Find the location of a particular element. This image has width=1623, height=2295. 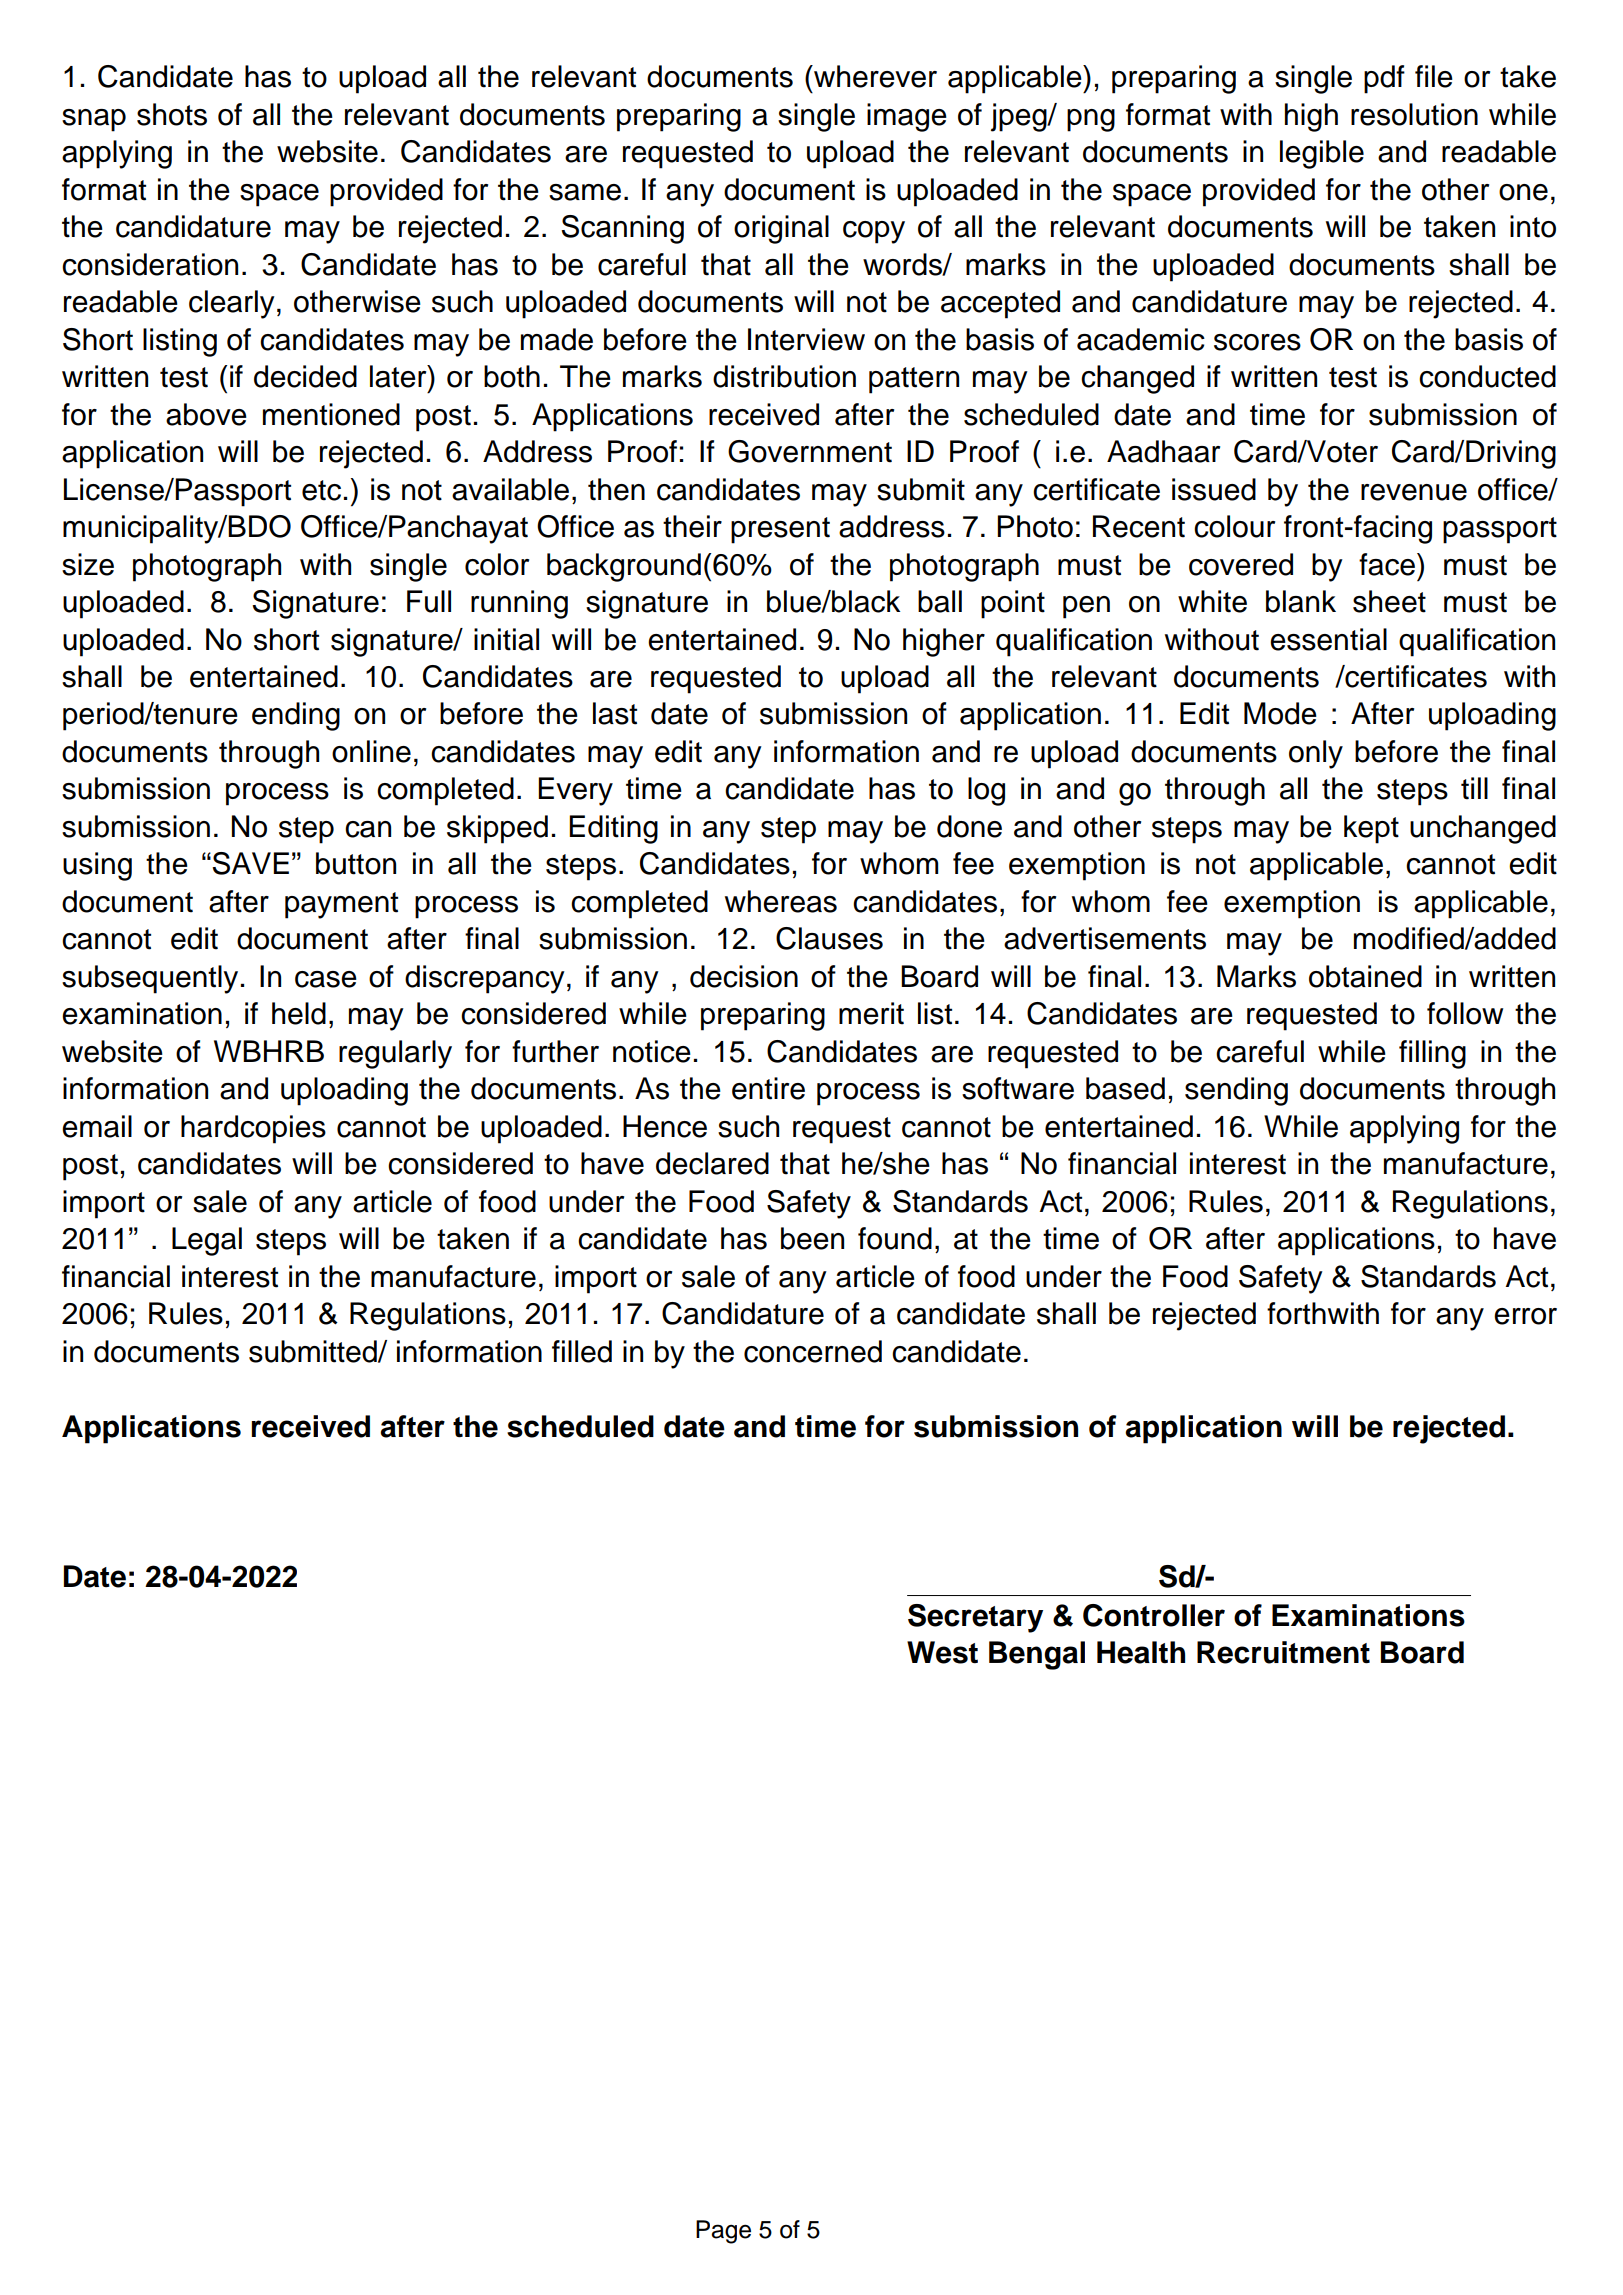

image is located at coordinates (907, 117).
